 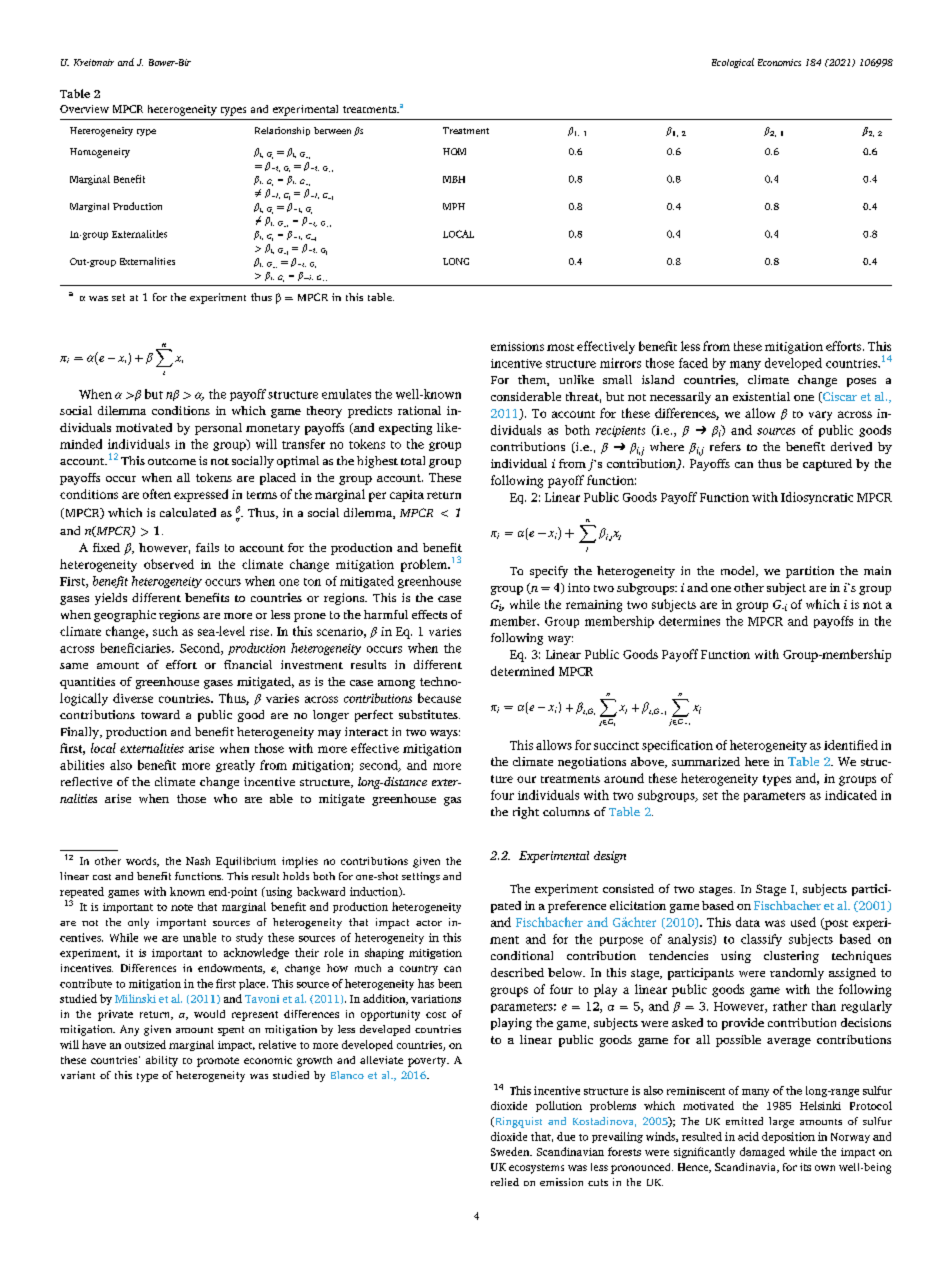 What do you see at coordinates (762, 1152) in the document?
I see `damaged` at bounding box center [762, 1152].
